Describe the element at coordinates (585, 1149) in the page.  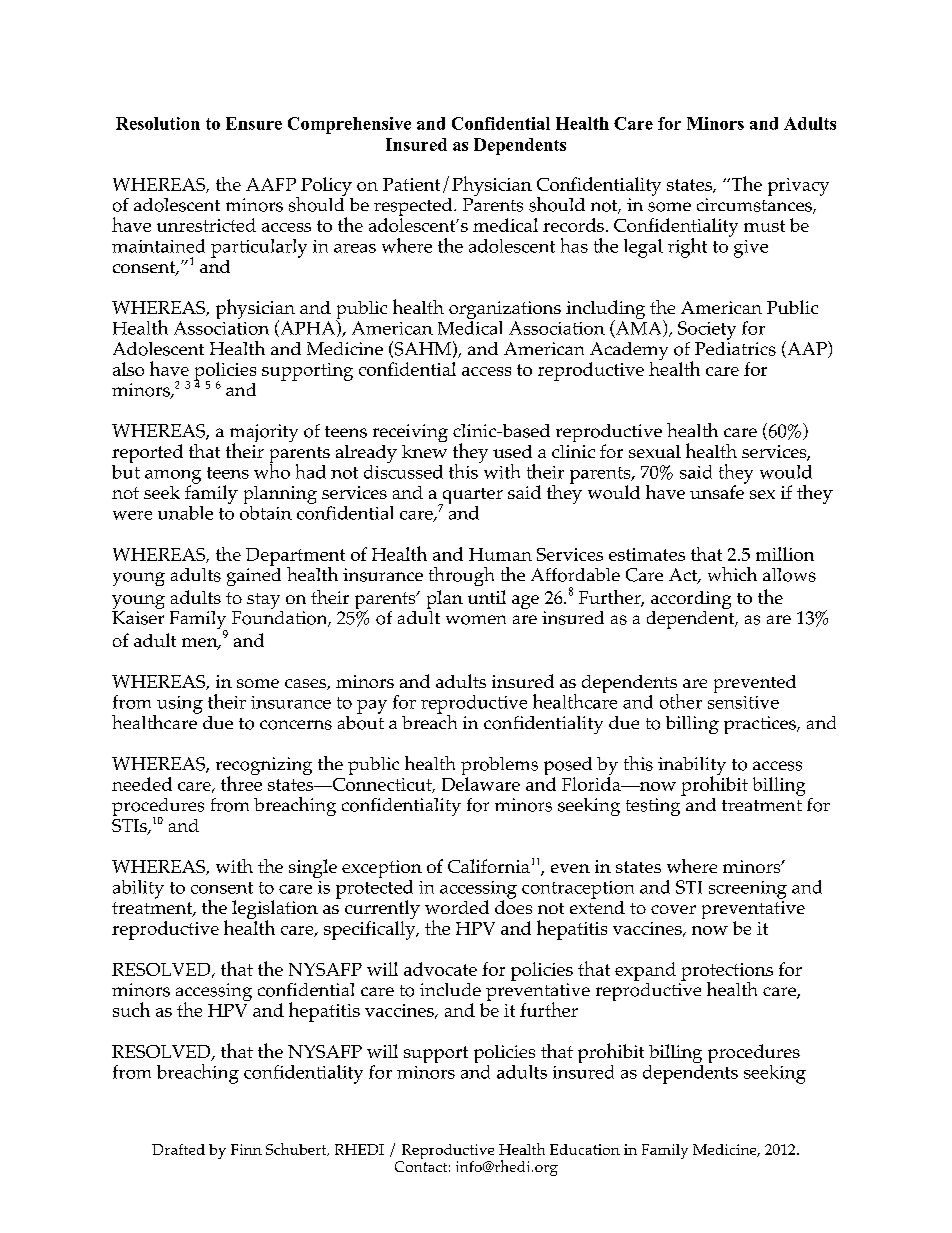
I see `Education` at that location.
